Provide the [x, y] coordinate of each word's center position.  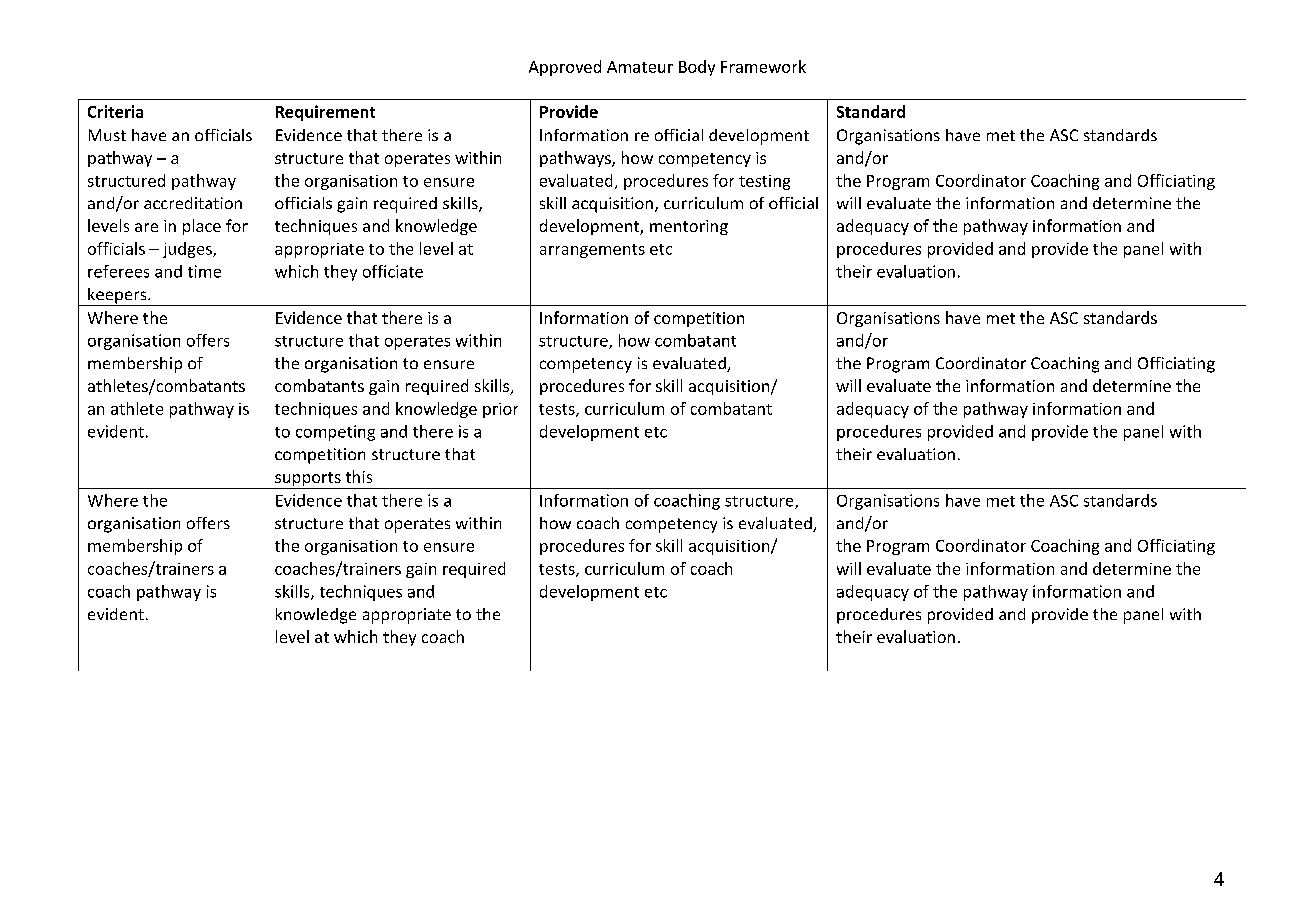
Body [697, 68]
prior [500, 410]
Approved [565, 68]
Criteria [115, 111]
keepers [117, 297]
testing [764, 182]
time [204, 271]
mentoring [689, 227]
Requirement [325, 113]
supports [308, 480]
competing [335, 433]
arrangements [592, 251]
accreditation [193, 203]
